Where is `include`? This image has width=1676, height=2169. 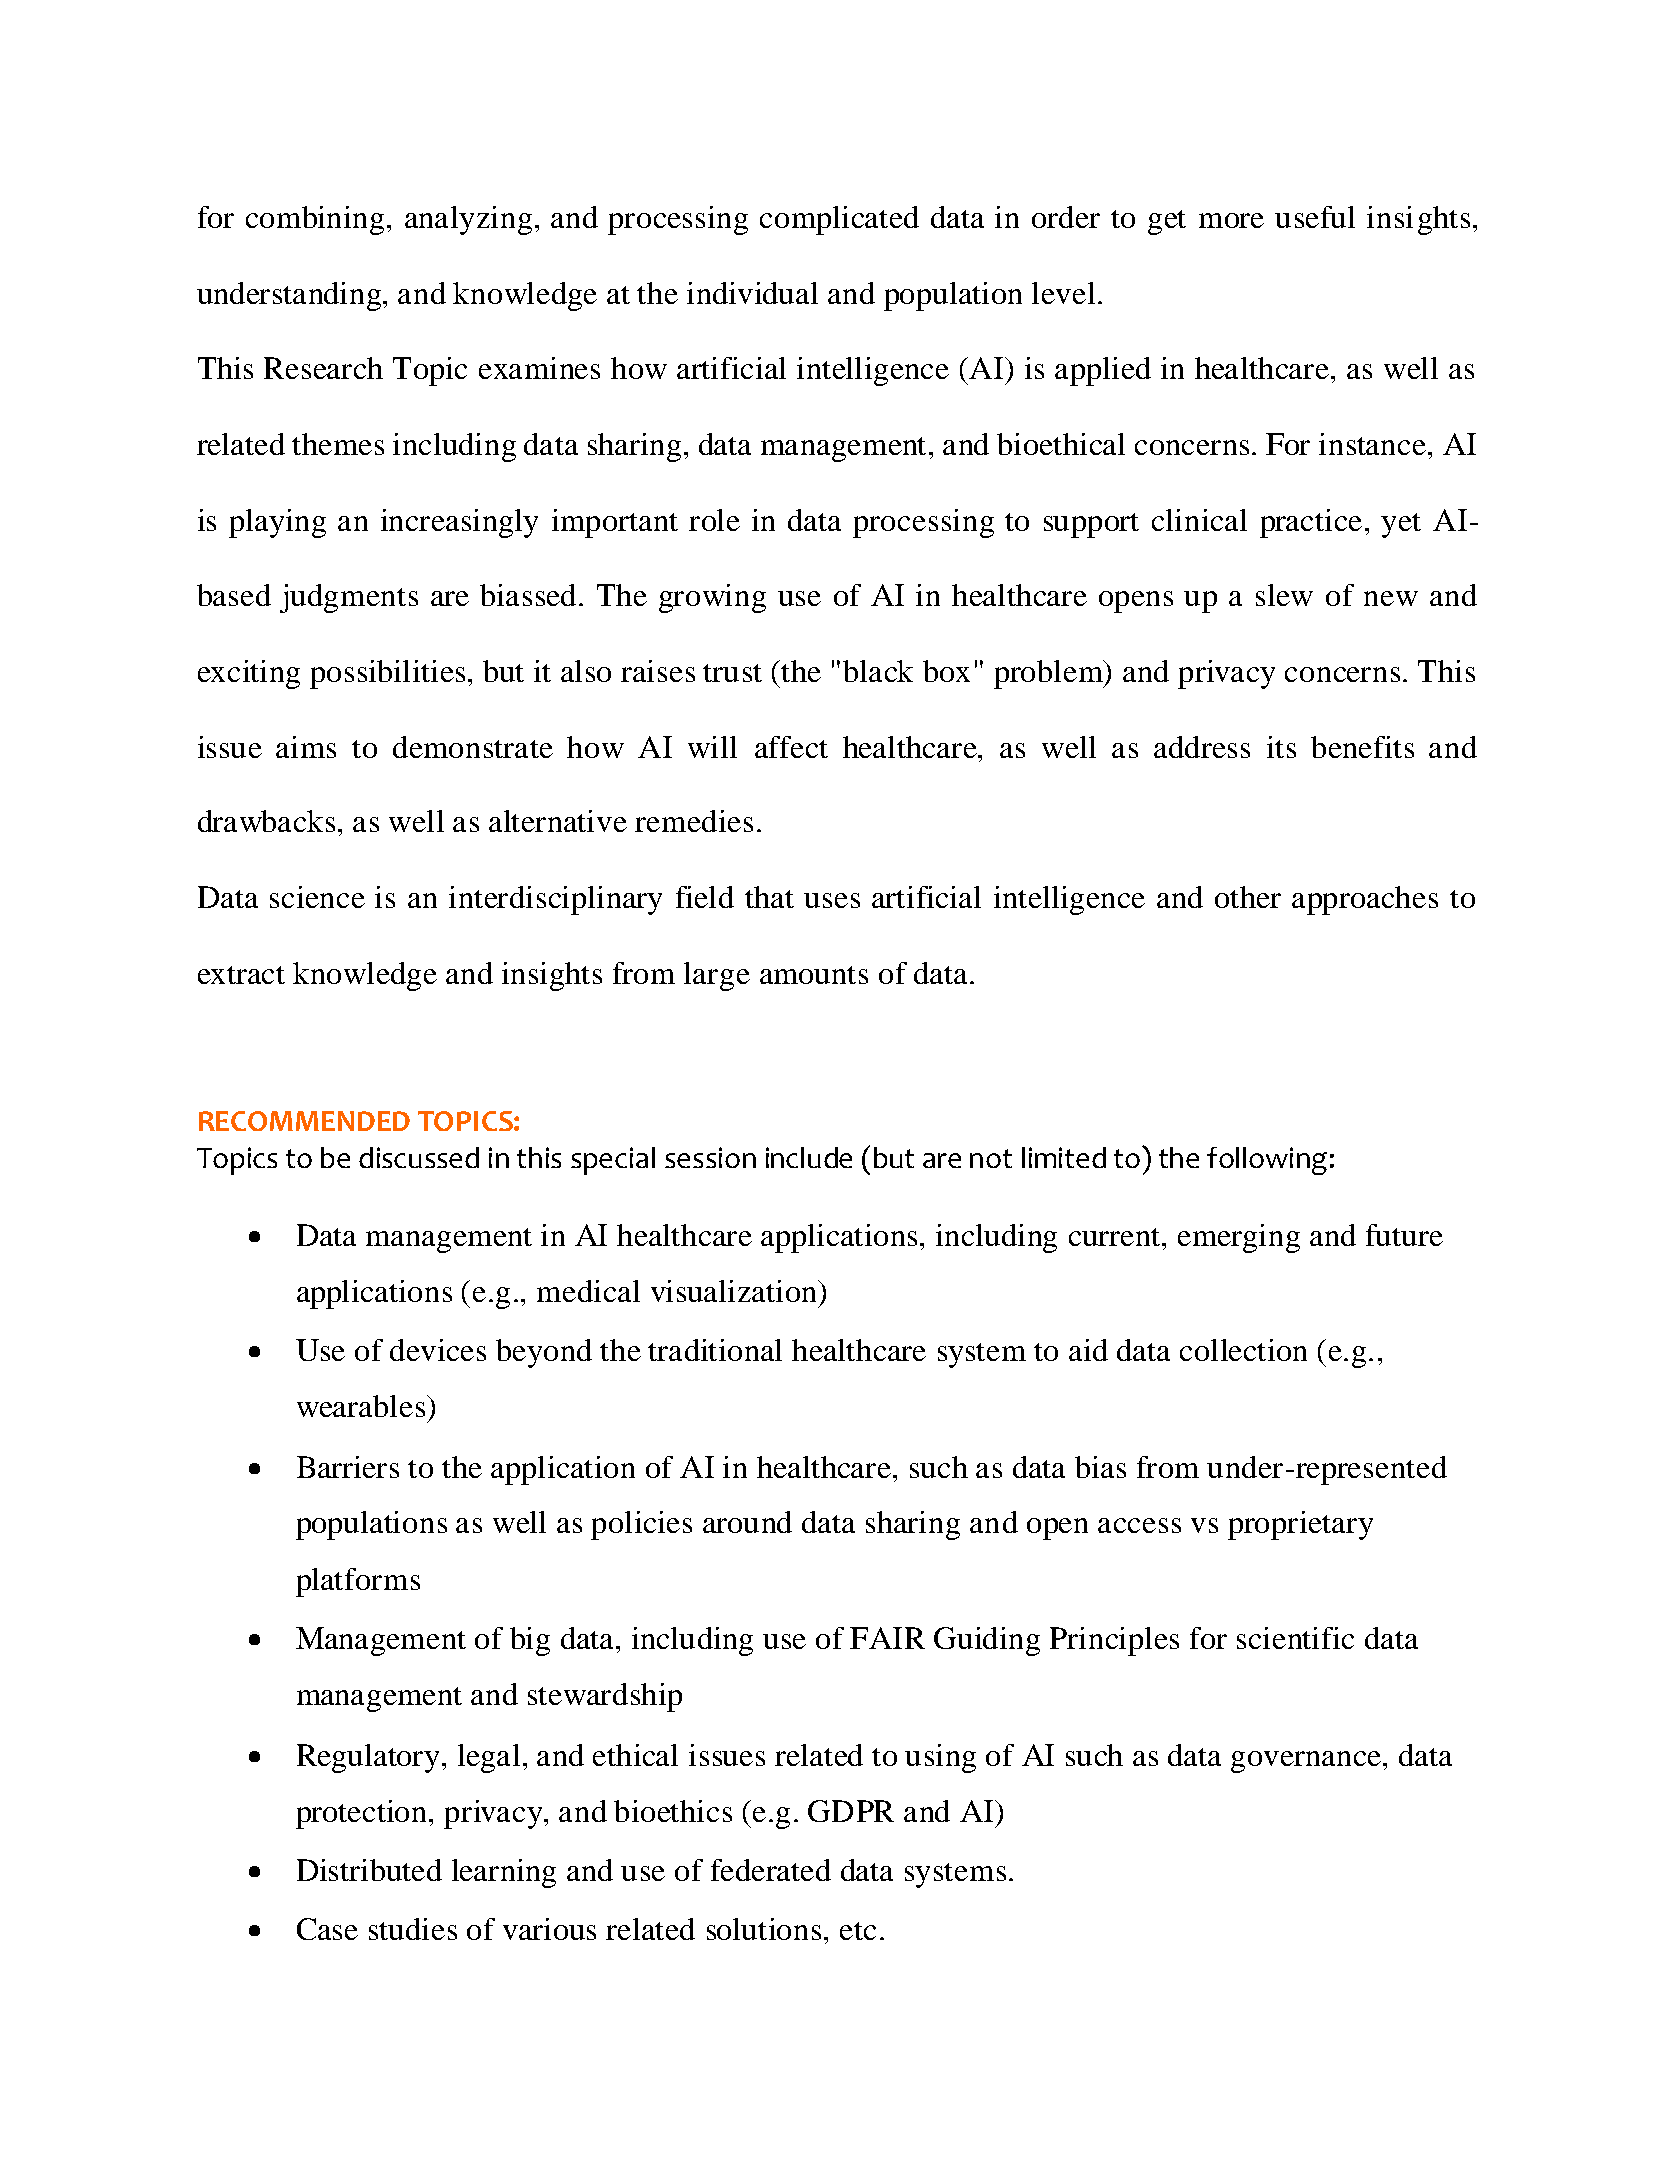
include is located at coordinates (809, 1157).
